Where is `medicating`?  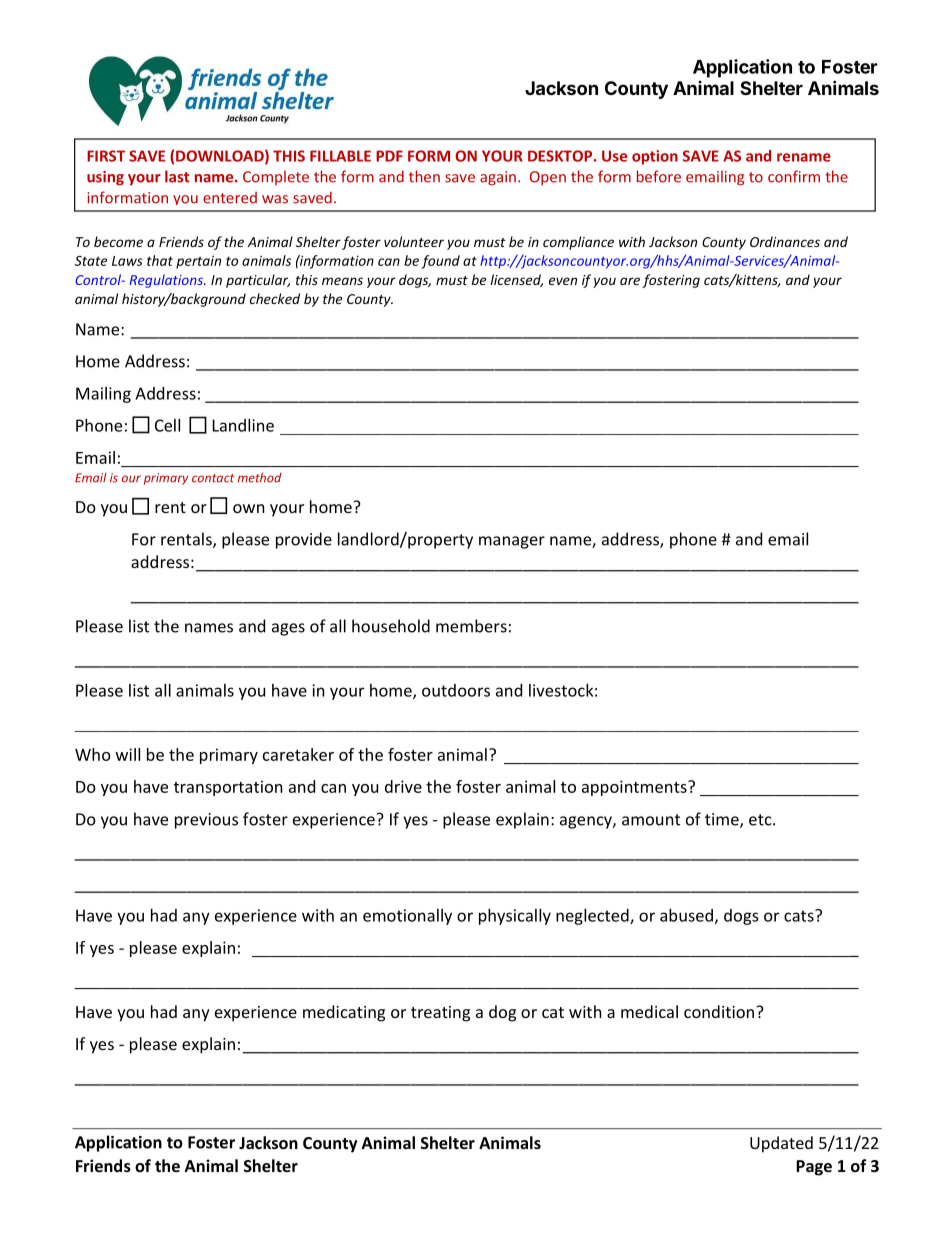
medicating is located at coordinates (344, 1013).
